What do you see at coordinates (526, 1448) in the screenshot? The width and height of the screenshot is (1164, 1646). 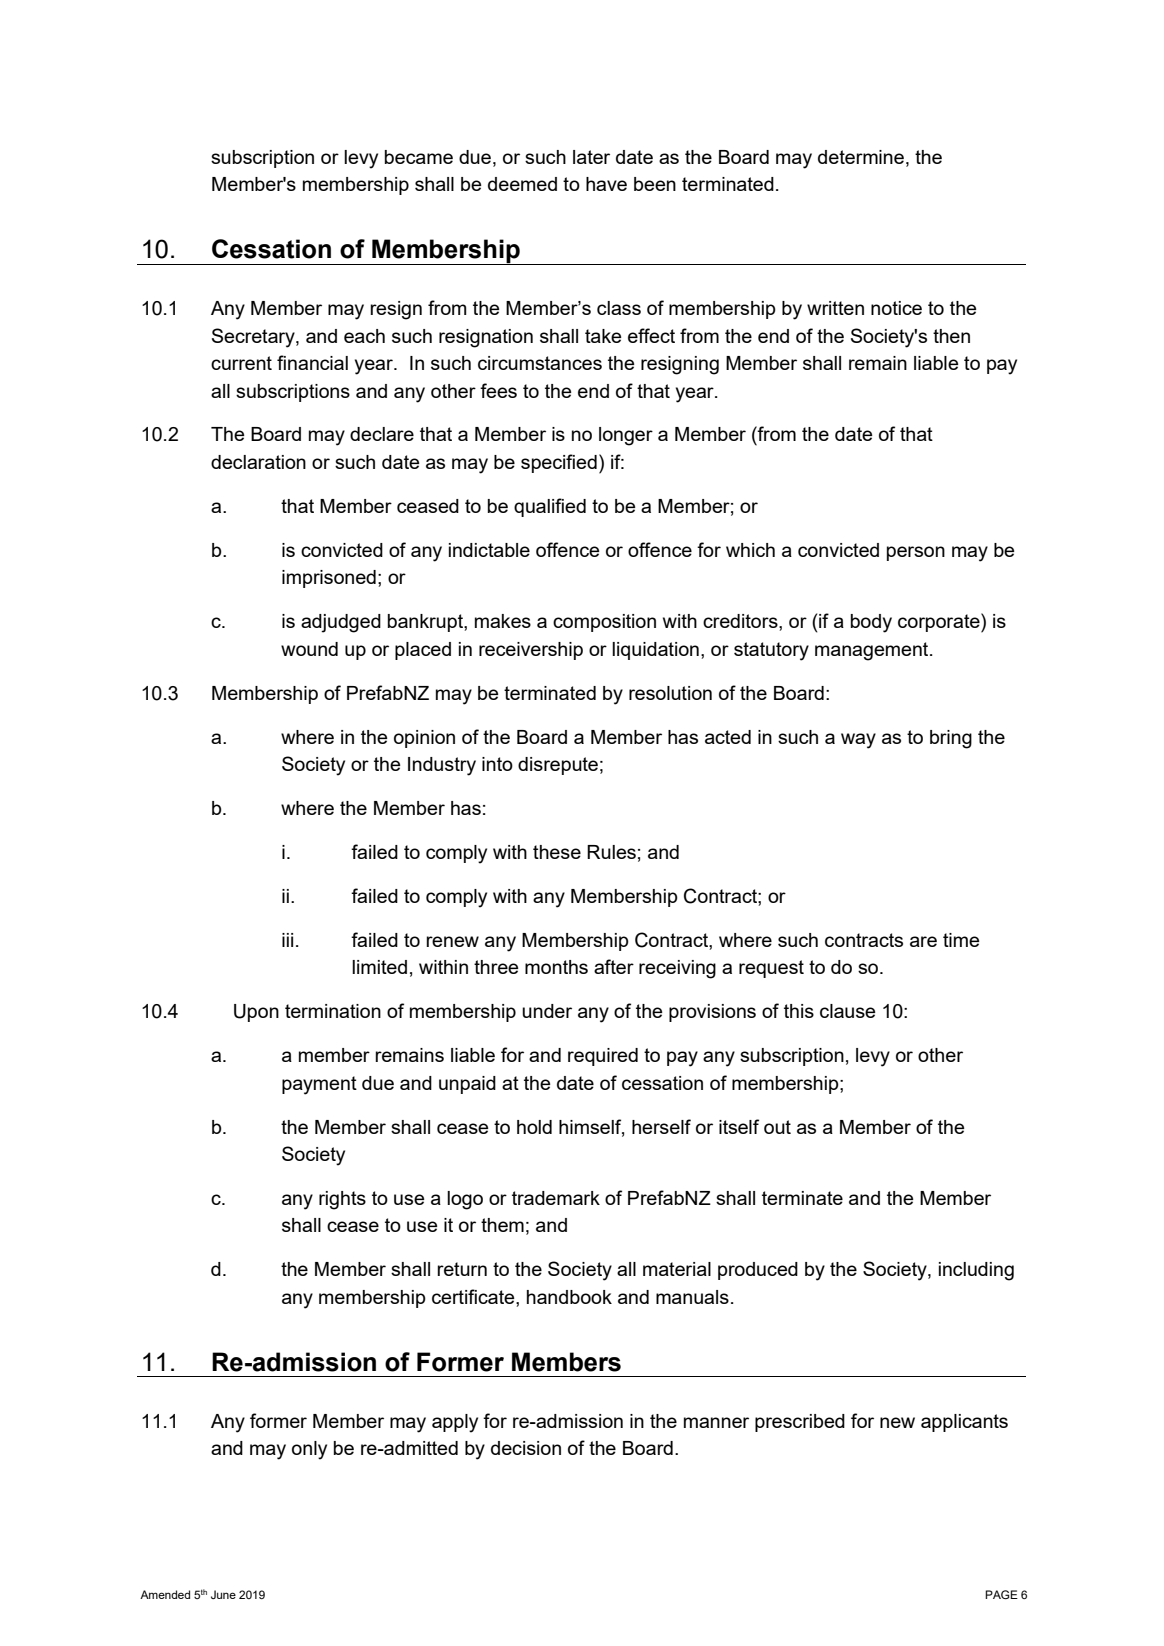 I see `decision` at bounding box center [526, 1448].
